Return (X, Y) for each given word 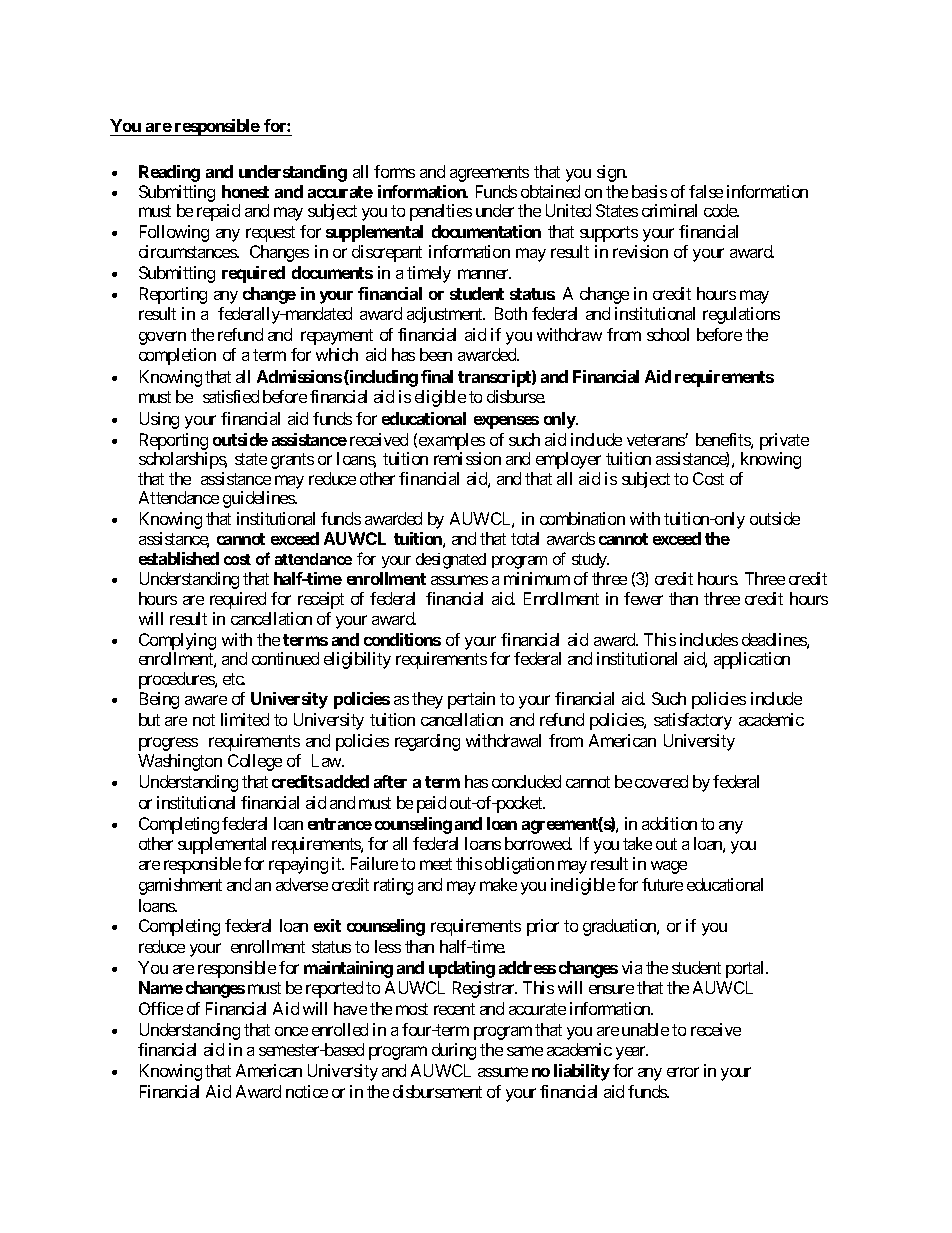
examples (452, 441)
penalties (441, 212)
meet (436, 864)
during (454, 1051)
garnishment (180, 886)
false (706, 191)
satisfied (231, 396)
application (752, 660)
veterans (656, 440)
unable (645, 1029)
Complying (177, 641)
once (291, 1031)
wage (669, 867)
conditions (402, 639)
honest (245, 191)
